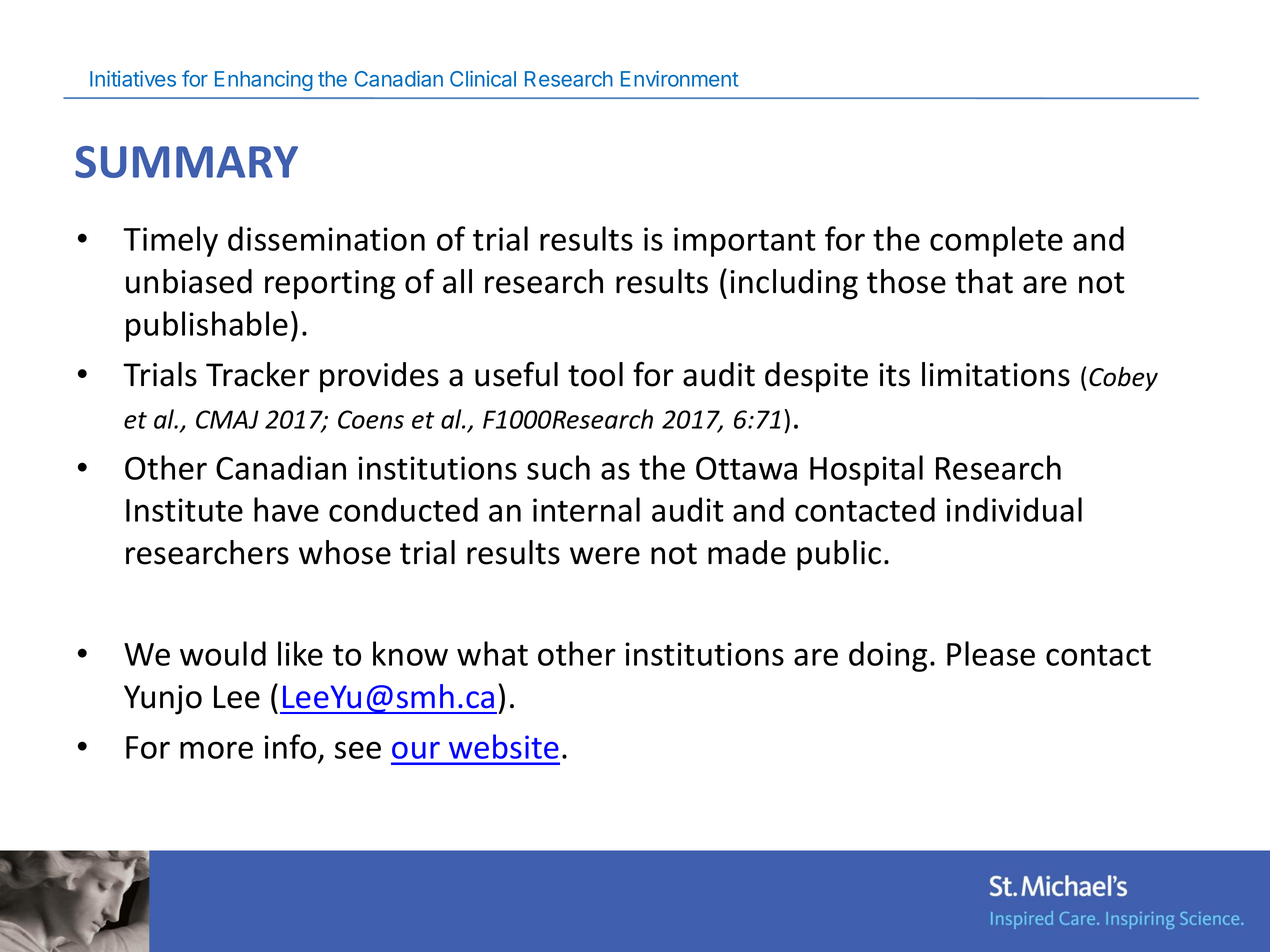 The height and width of the image is (952, 1270). Describe the element at coordinates (595, 374) in the image. I see `tool` at that location.
